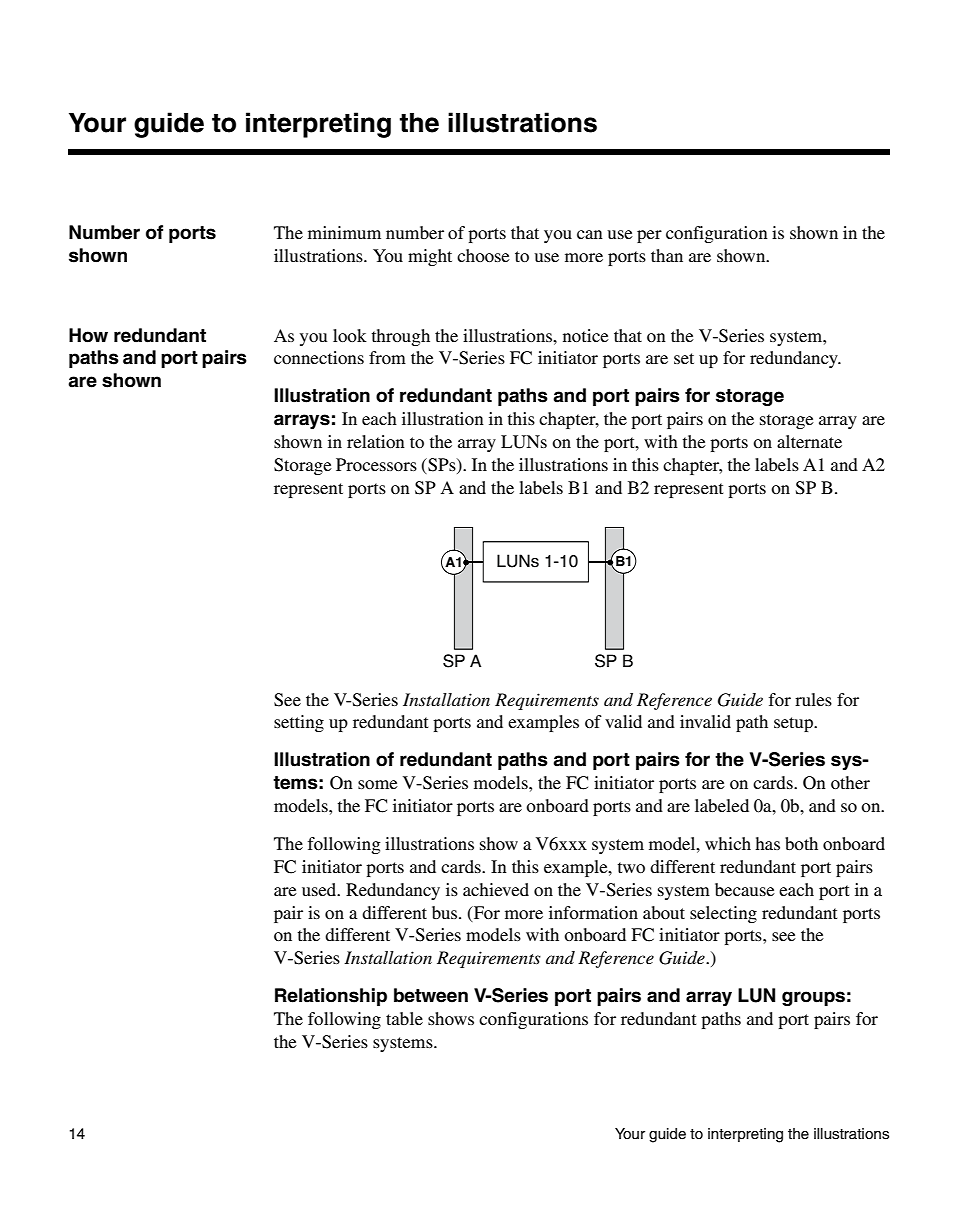 The image size is (958, 1232). I want to click on rules, so click(813, 699).
